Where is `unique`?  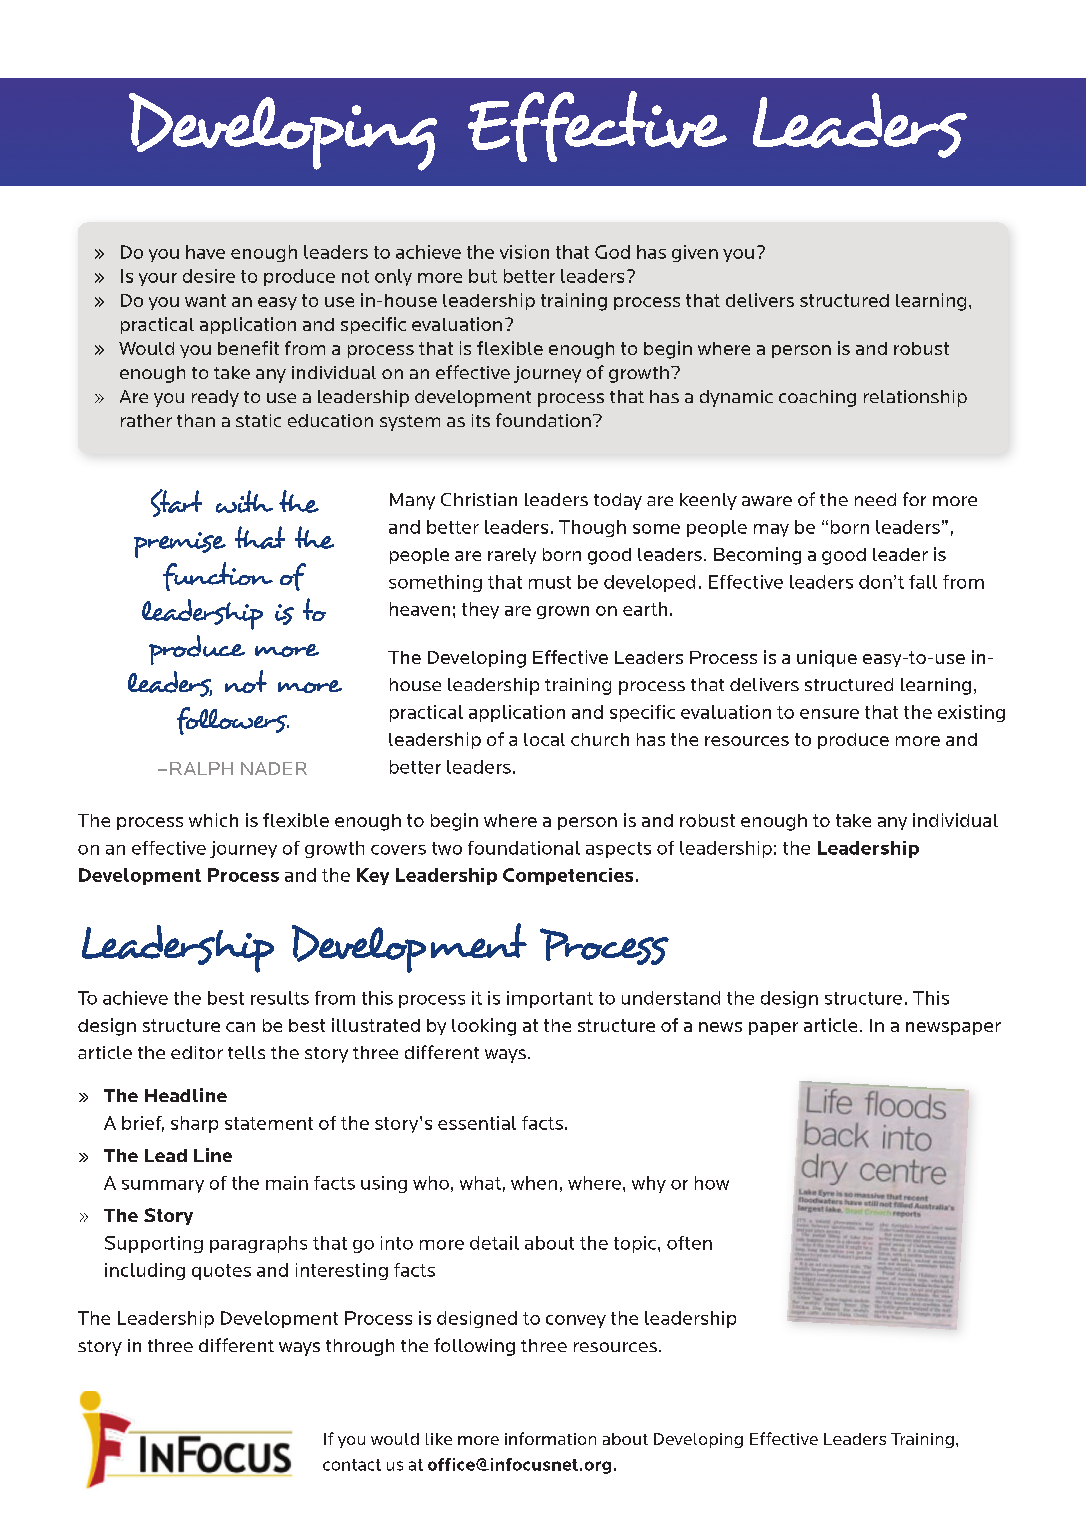 unique is located at coordinates (827, 658).
